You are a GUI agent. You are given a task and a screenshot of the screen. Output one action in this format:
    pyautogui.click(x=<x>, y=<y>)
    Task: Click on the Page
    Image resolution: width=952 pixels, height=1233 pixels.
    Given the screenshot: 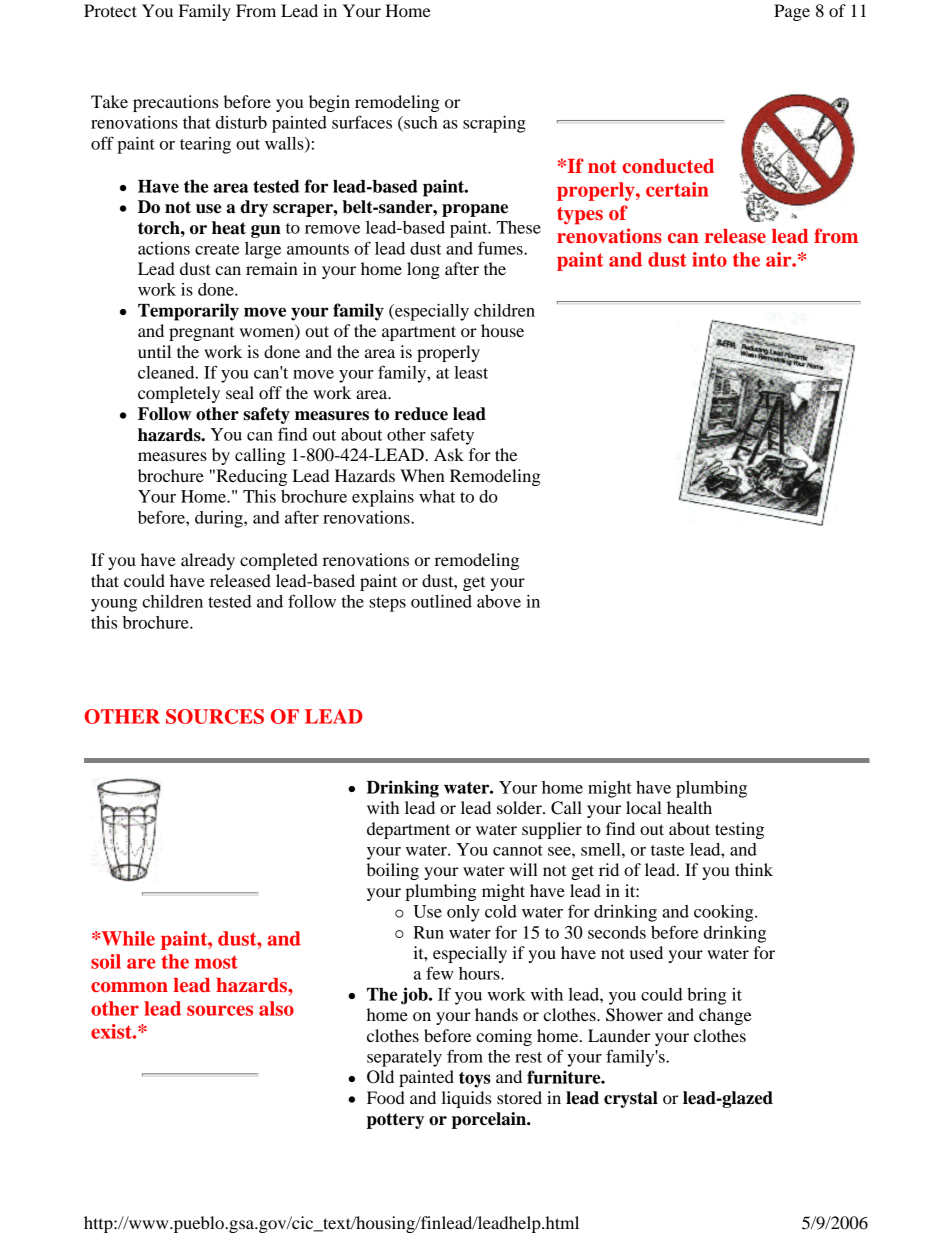 What is the action you would take?
    pyautogui.click(x=792, y=12)
